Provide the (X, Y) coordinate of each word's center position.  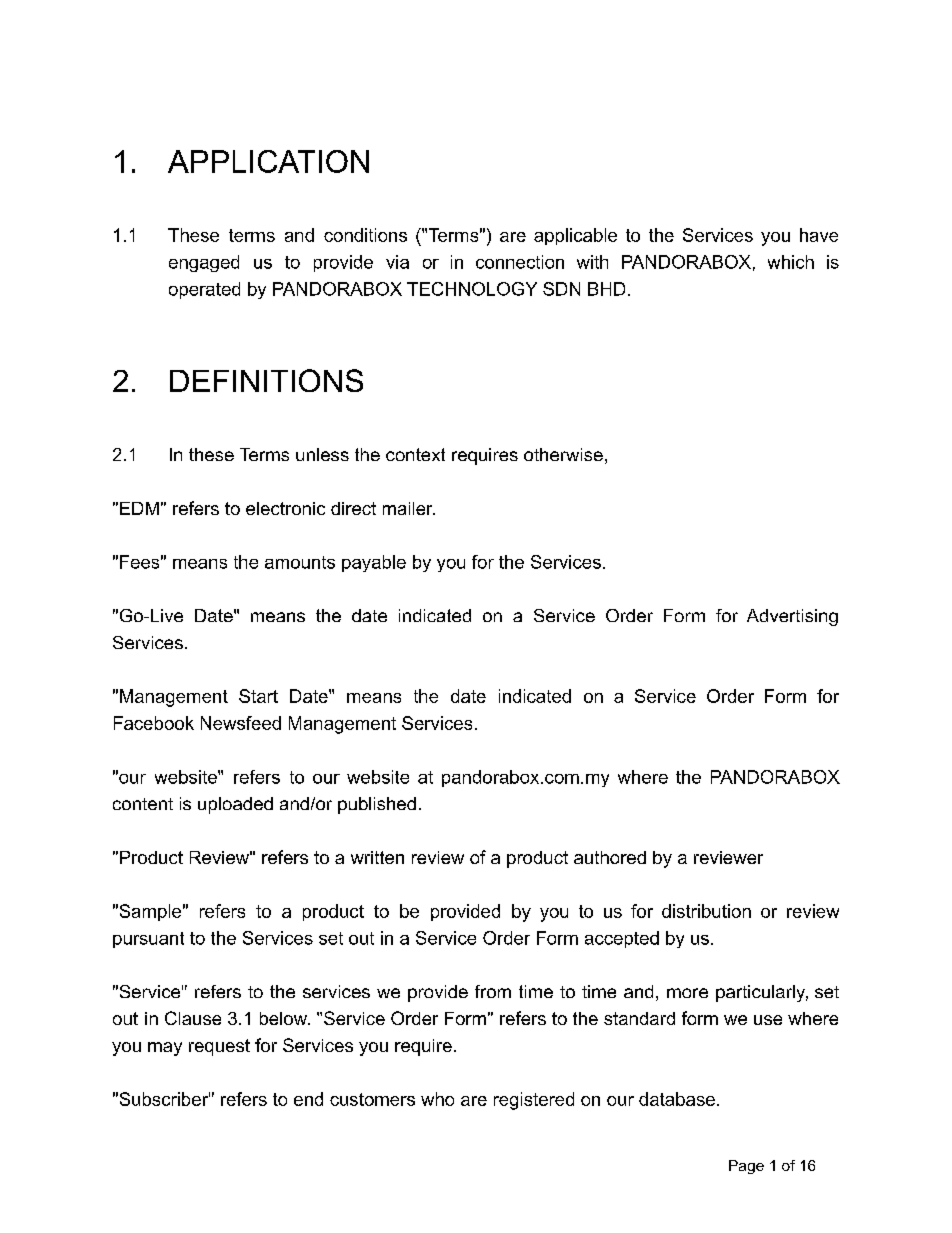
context (415, 454)
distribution (706, 911)
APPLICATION (268, 161)
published (377, 805)
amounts (300, 562)
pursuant (148, 940)
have (819, 235)
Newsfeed (241, 723)
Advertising (792, 617)
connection (520, 262)
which (791, 262)
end (308, 1099)
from (493, 991)
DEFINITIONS (266, 380)
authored (610, 857)
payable (374, 563)
